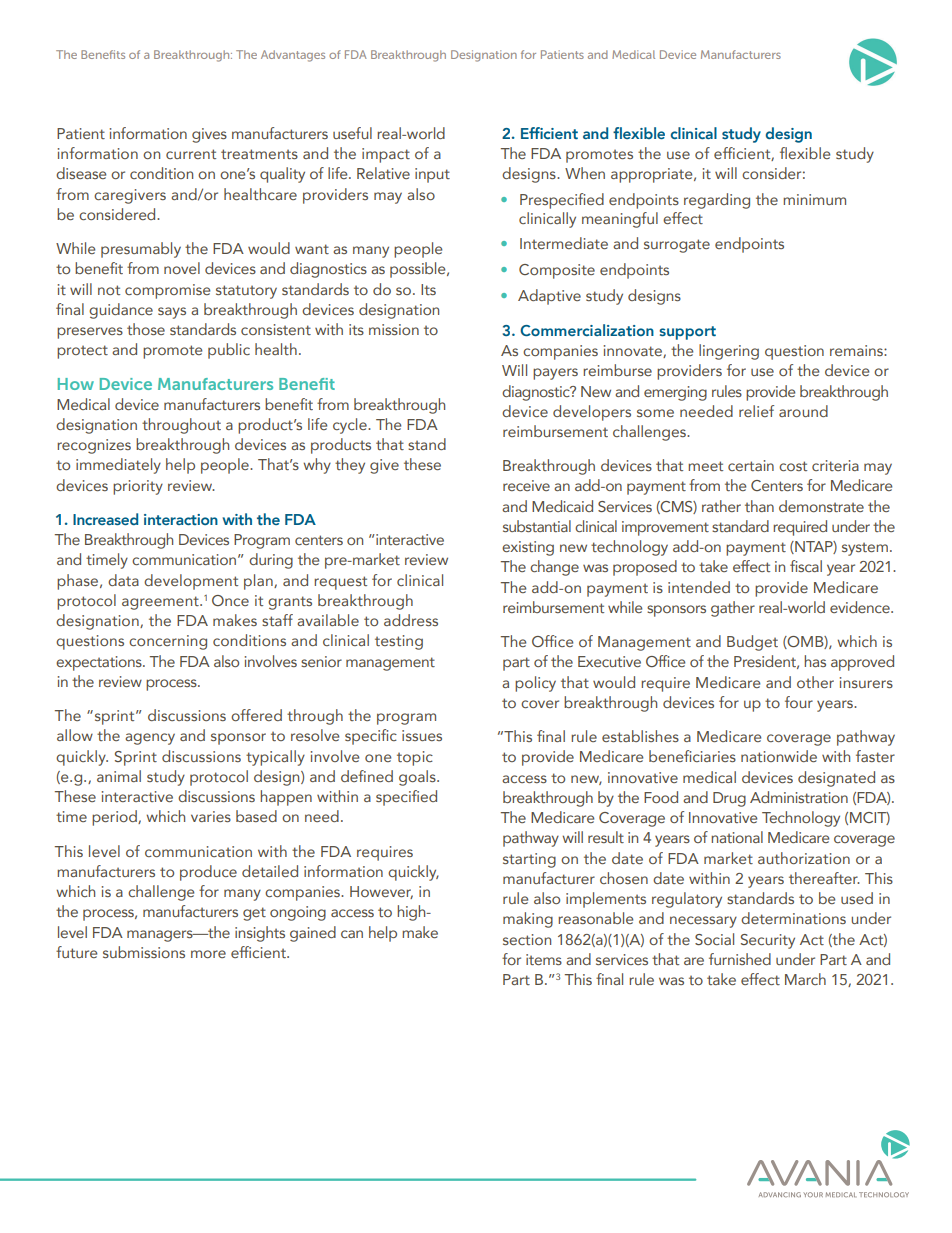  What do you see at coordinates (814, 199) in the document?
I see `minimum` at bounding box center [814, 199].
